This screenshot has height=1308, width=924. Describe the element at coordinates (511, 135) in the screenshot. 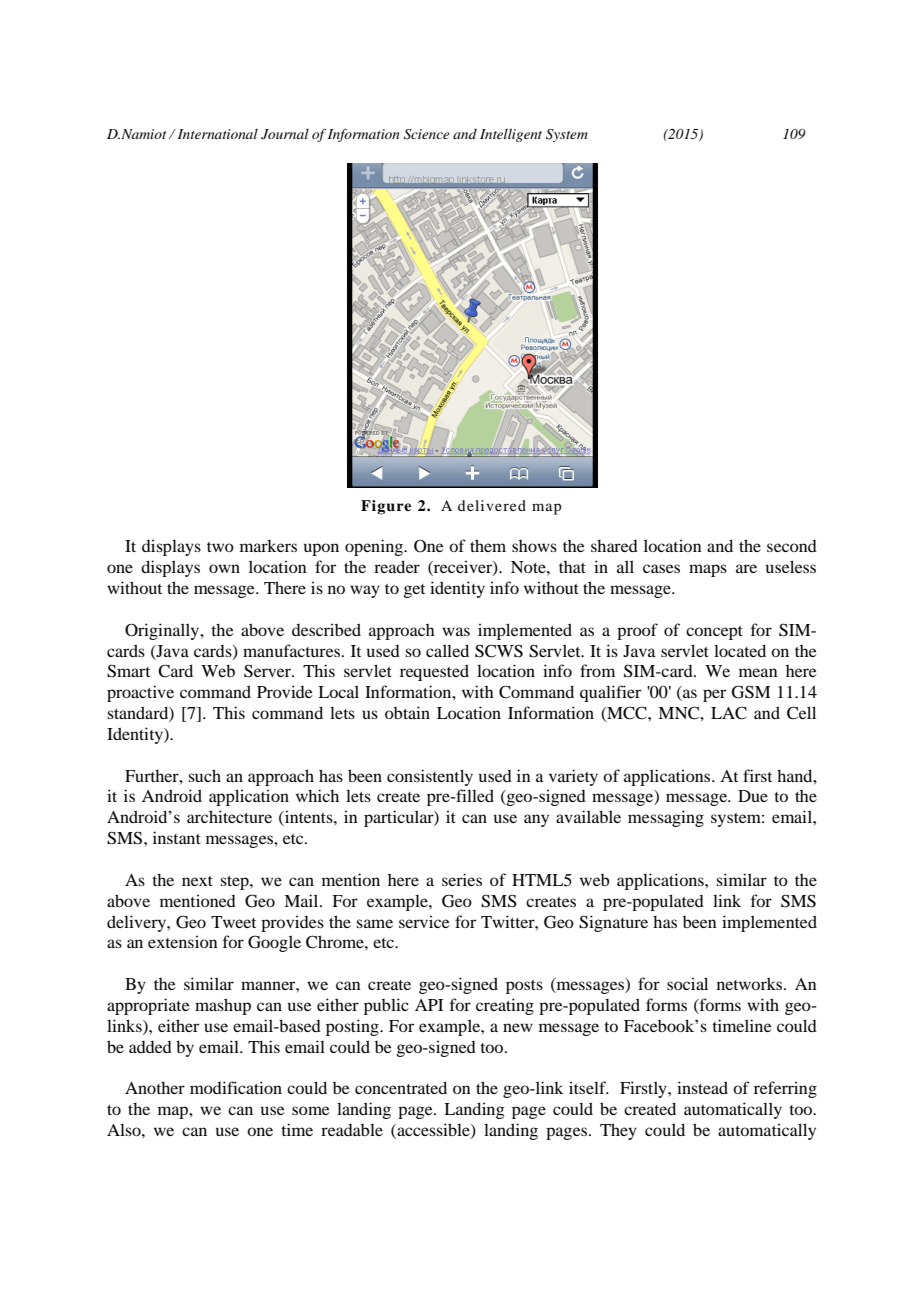

I see `Intelligent` at that location.
